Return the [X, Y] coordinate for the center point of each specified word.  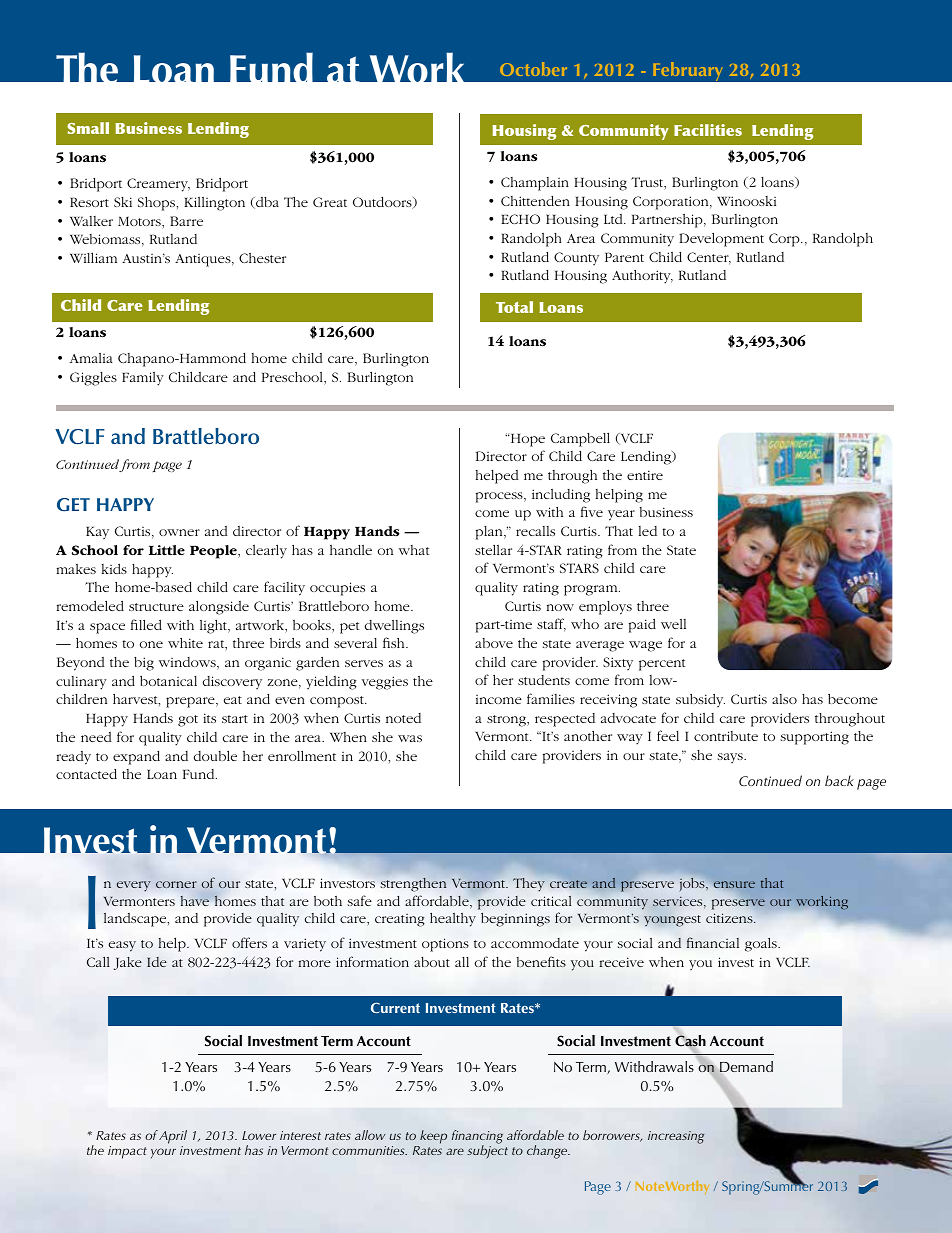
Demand [746, 1066]
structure [156, 607]
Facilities [708, 130]
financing [477, 1138]
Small [88, 128]
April [173, 1137]
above [494, 643]
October [533, 69]
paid [642, 626]
